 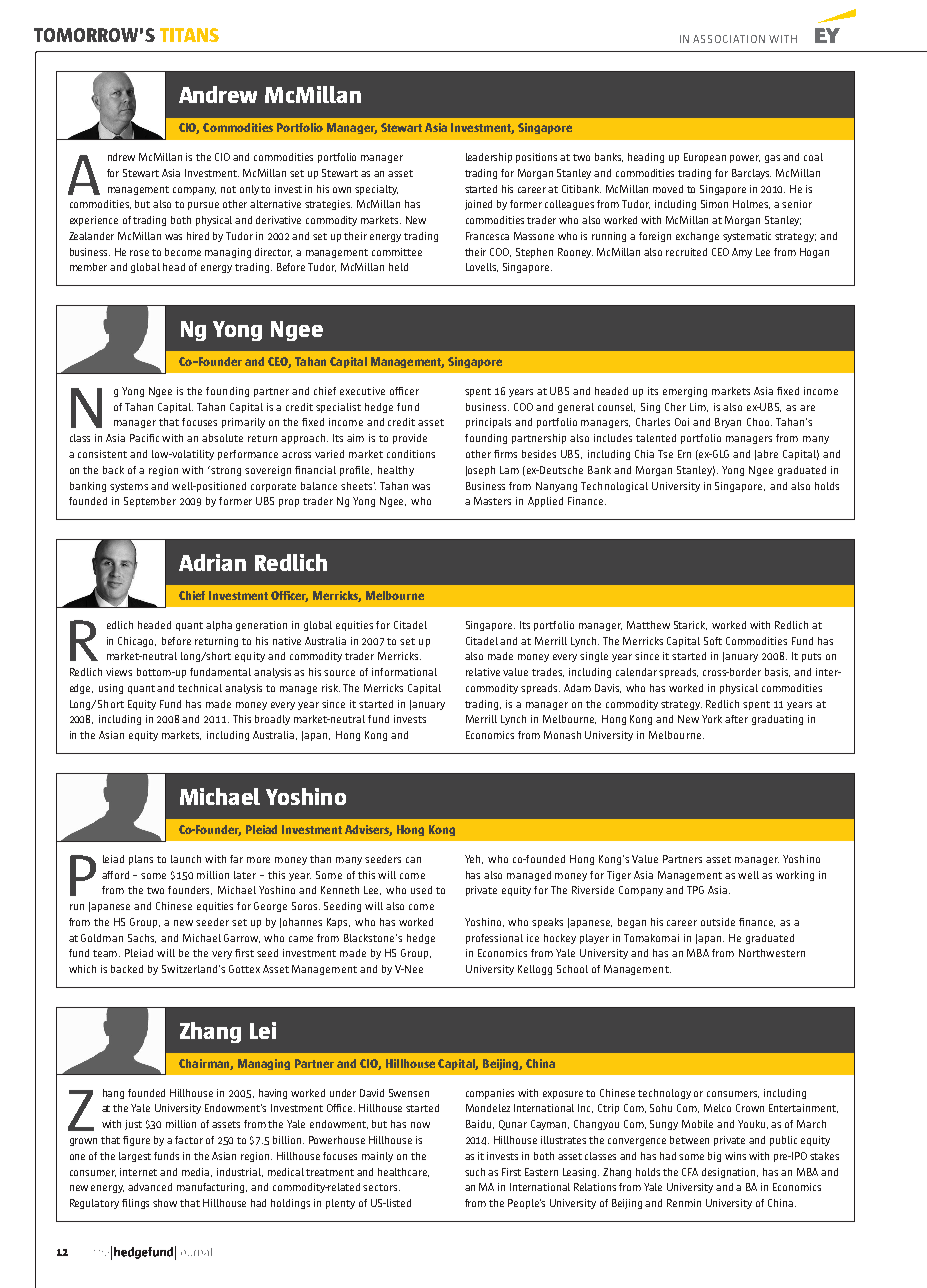 What do you see at coordinates (729, 39) in the page?
I see `ASSOCIATION` at bounding box center [729, 39].
